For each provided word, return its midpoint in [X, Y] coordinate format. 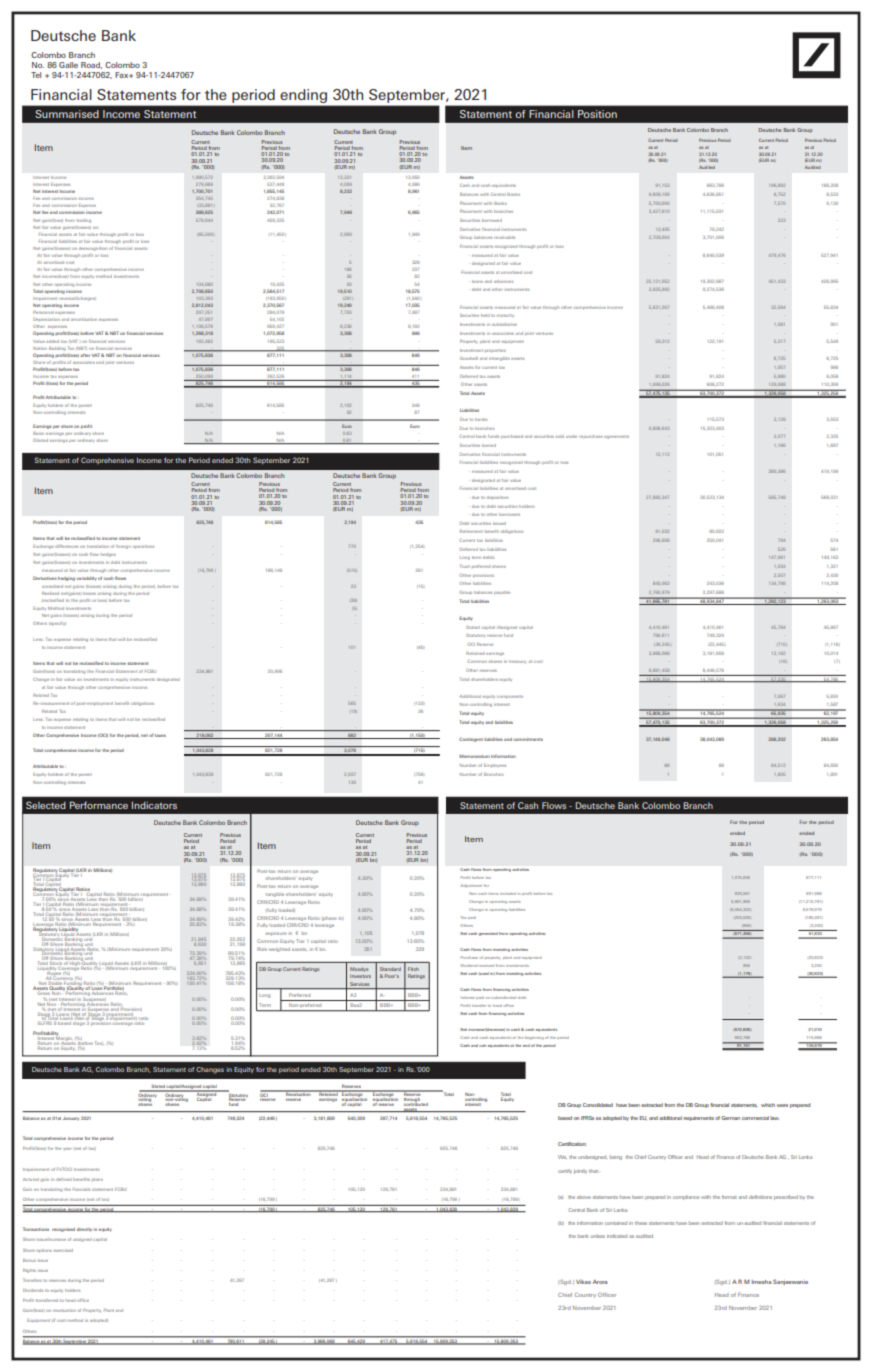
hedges [108, 555]
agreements [616, 437]
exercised [63, 1250]
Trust [465, 566]
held [485, 315]
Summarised [67, 114]
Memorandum [474, 756]
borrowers [509, 514]
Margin [64, 1039]
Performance [99, 805]
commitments [528, 739]
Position [597, 114]
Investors [360, 976]
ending [304, 96]
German [730, 1118]
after [85, 355]
